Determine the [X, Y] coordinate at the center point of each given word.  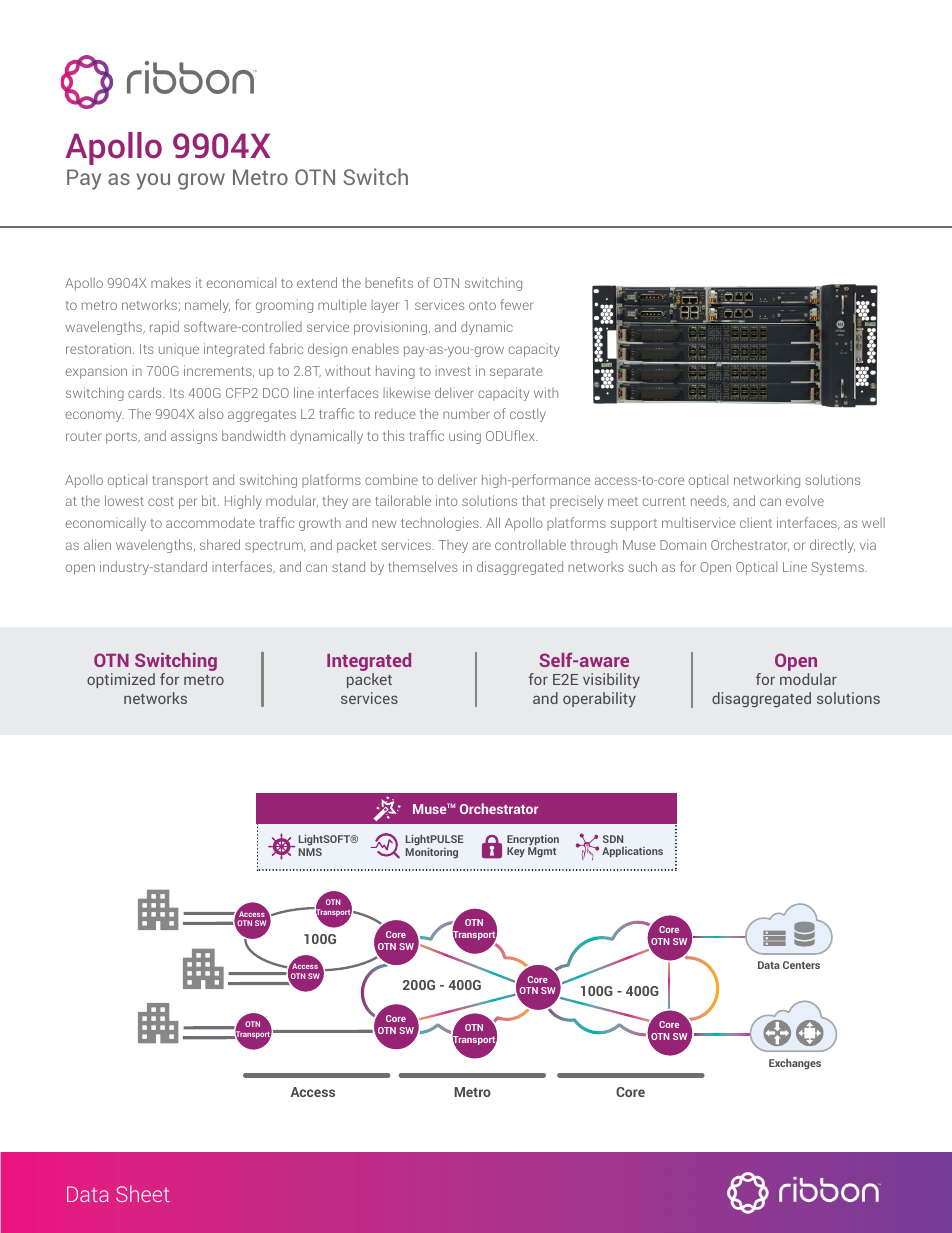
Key [516, 852]
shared [220, 544]
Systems [838, 568]
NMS [310, 852]
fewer [517, 304]
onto [482, 305]
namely [207, 306]
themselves [423, 566]
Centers [801, 965]
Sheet [143, 1193]
